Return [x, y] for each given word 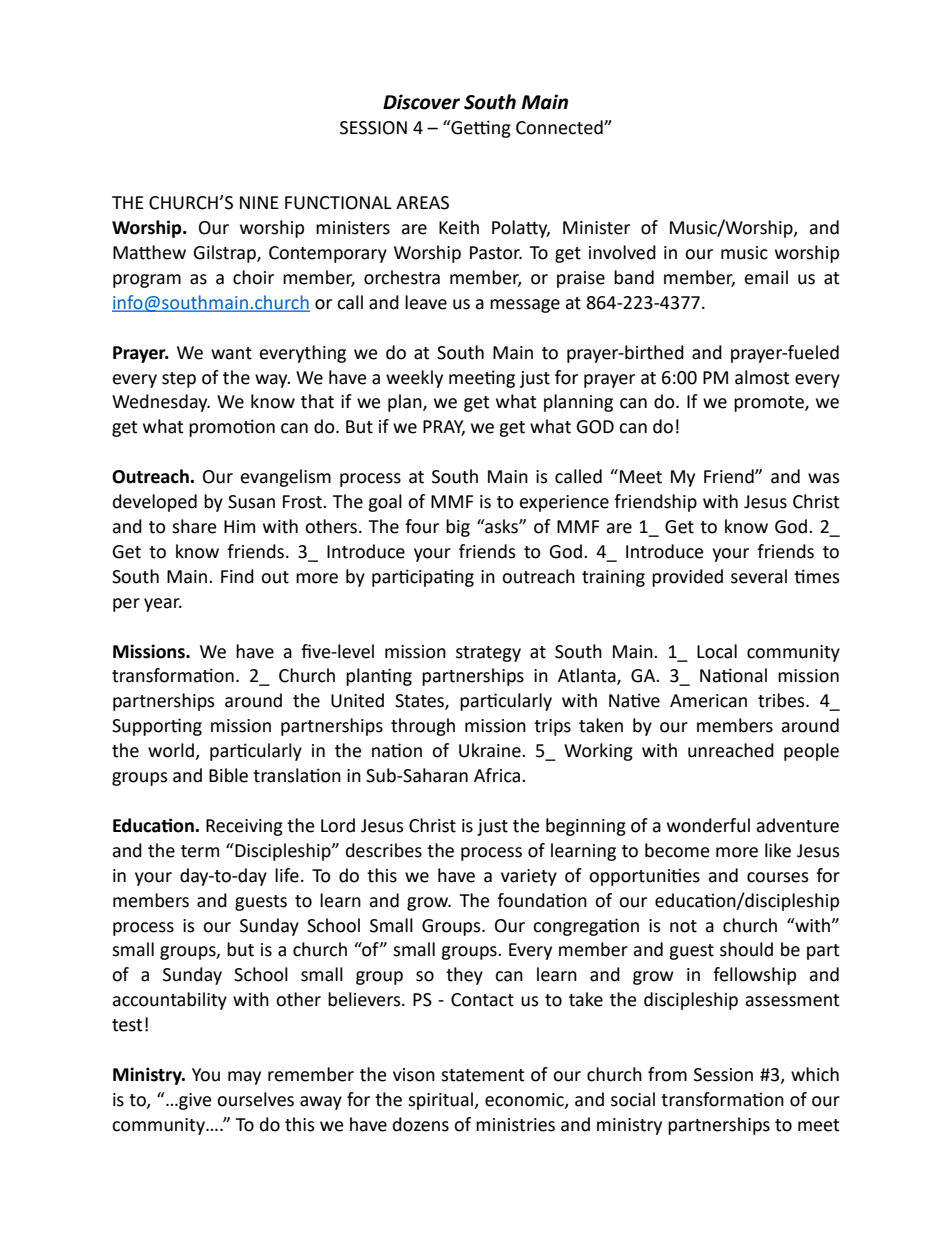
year [163, 605]
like [778, 850]
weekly [414, 379]
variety [529, 877]
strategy [488, 654]
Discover [421, 102]
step [179, 380]
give [194, 1101]
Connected [560, 127]
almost [762, 377]
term [200, 851]
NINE [259, 202]
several [759, 576]
